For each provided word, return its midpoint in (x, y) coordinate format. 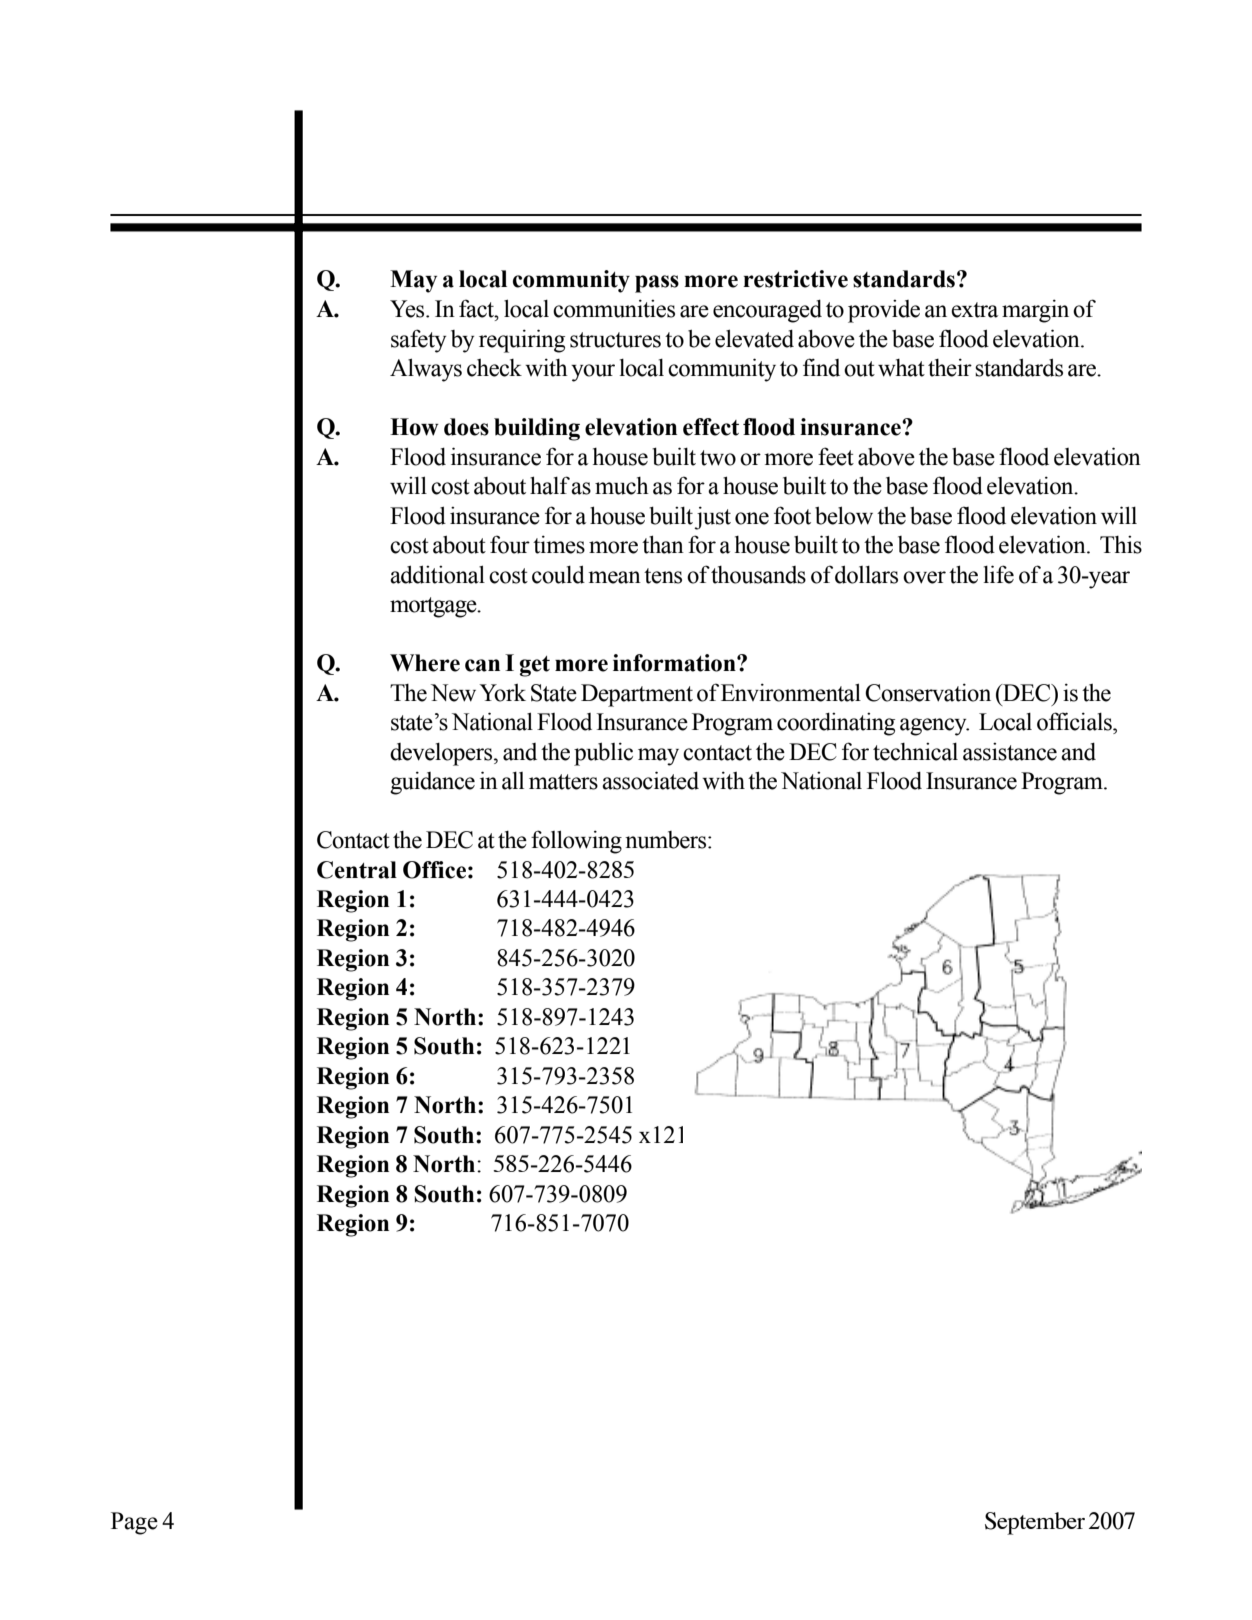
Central (357, 870)
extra (974, 310)
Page (134, 1523)
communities (614, 308)
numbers (667, 840)
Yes (408, 309)
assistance (1010, 752)
